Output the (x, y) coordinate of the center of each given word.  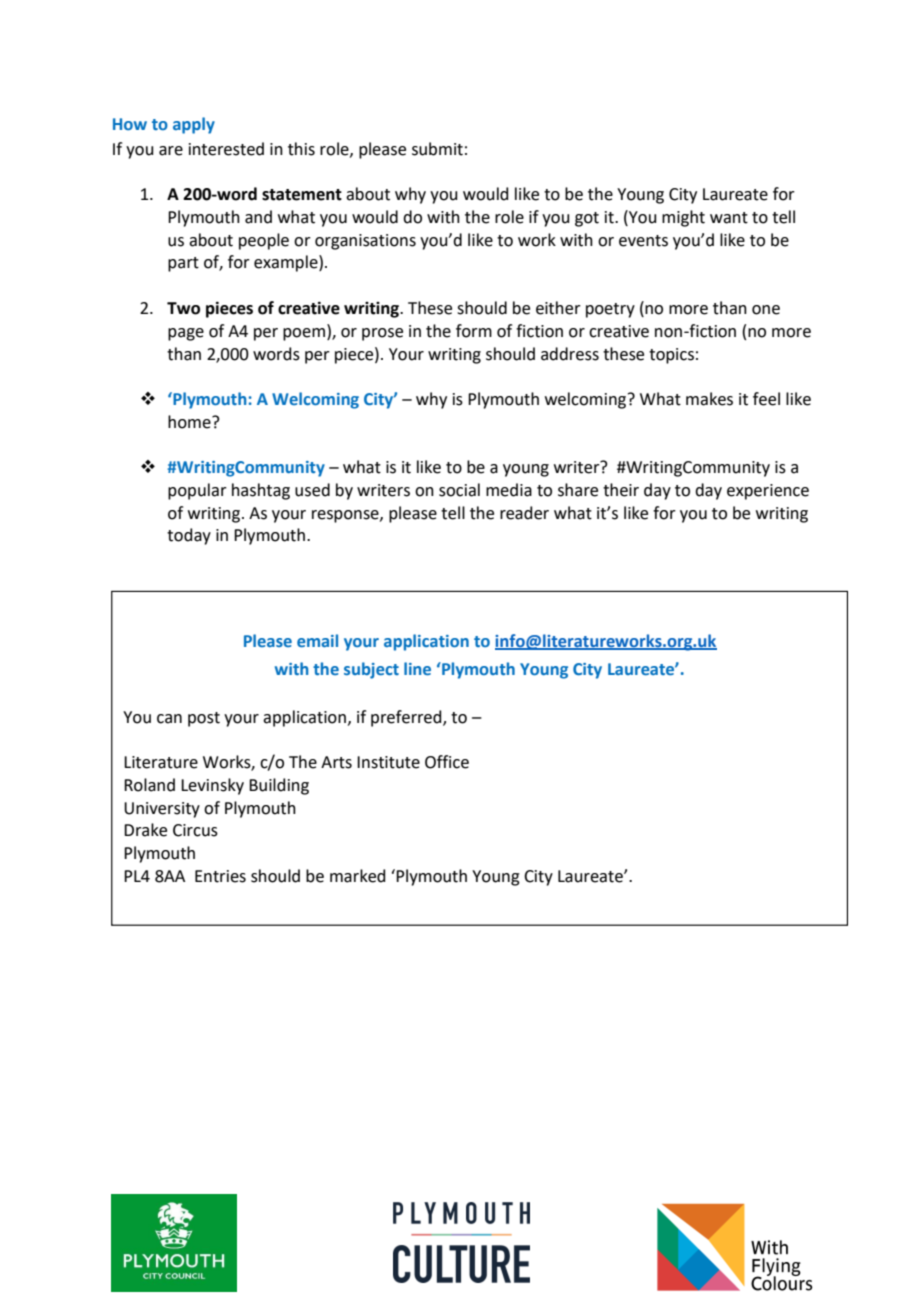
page (186, 334)
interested (226, 149)
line (417, 668)
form (474, 331)
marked (358, 876)
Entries (220, 876)
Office (447, 762)
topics (671, 356)
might (683, 218)
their (621, 490)
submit (437, 149)
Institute (388, 762)
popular (197, 491)
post (204, 719)
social (459, 490)
